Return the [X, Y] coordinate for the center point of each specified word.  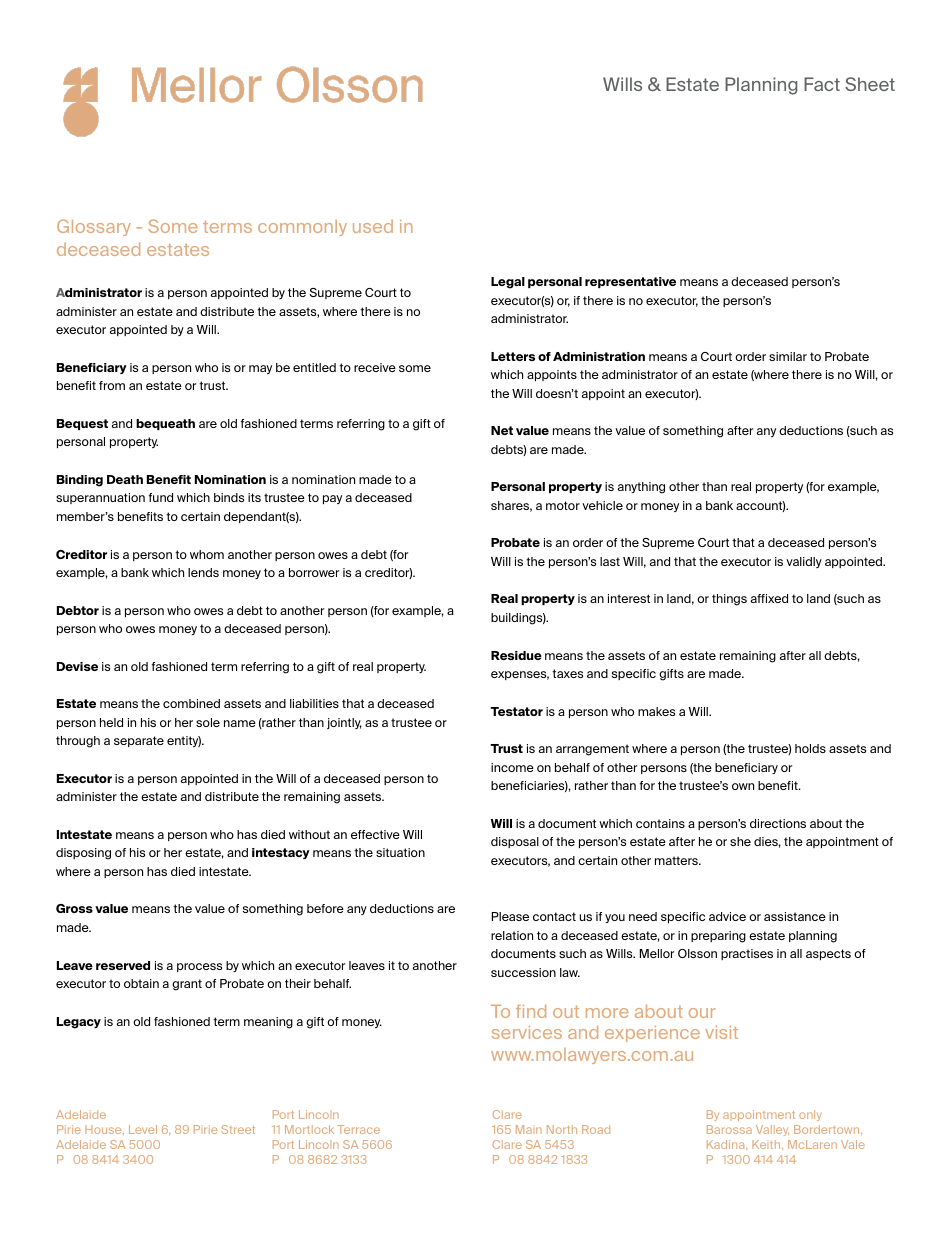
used [373, 226]
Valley [772, 1130]
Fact [822, 84]
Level [143, 1129]
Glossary [94, 227]
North [562, 1129]
